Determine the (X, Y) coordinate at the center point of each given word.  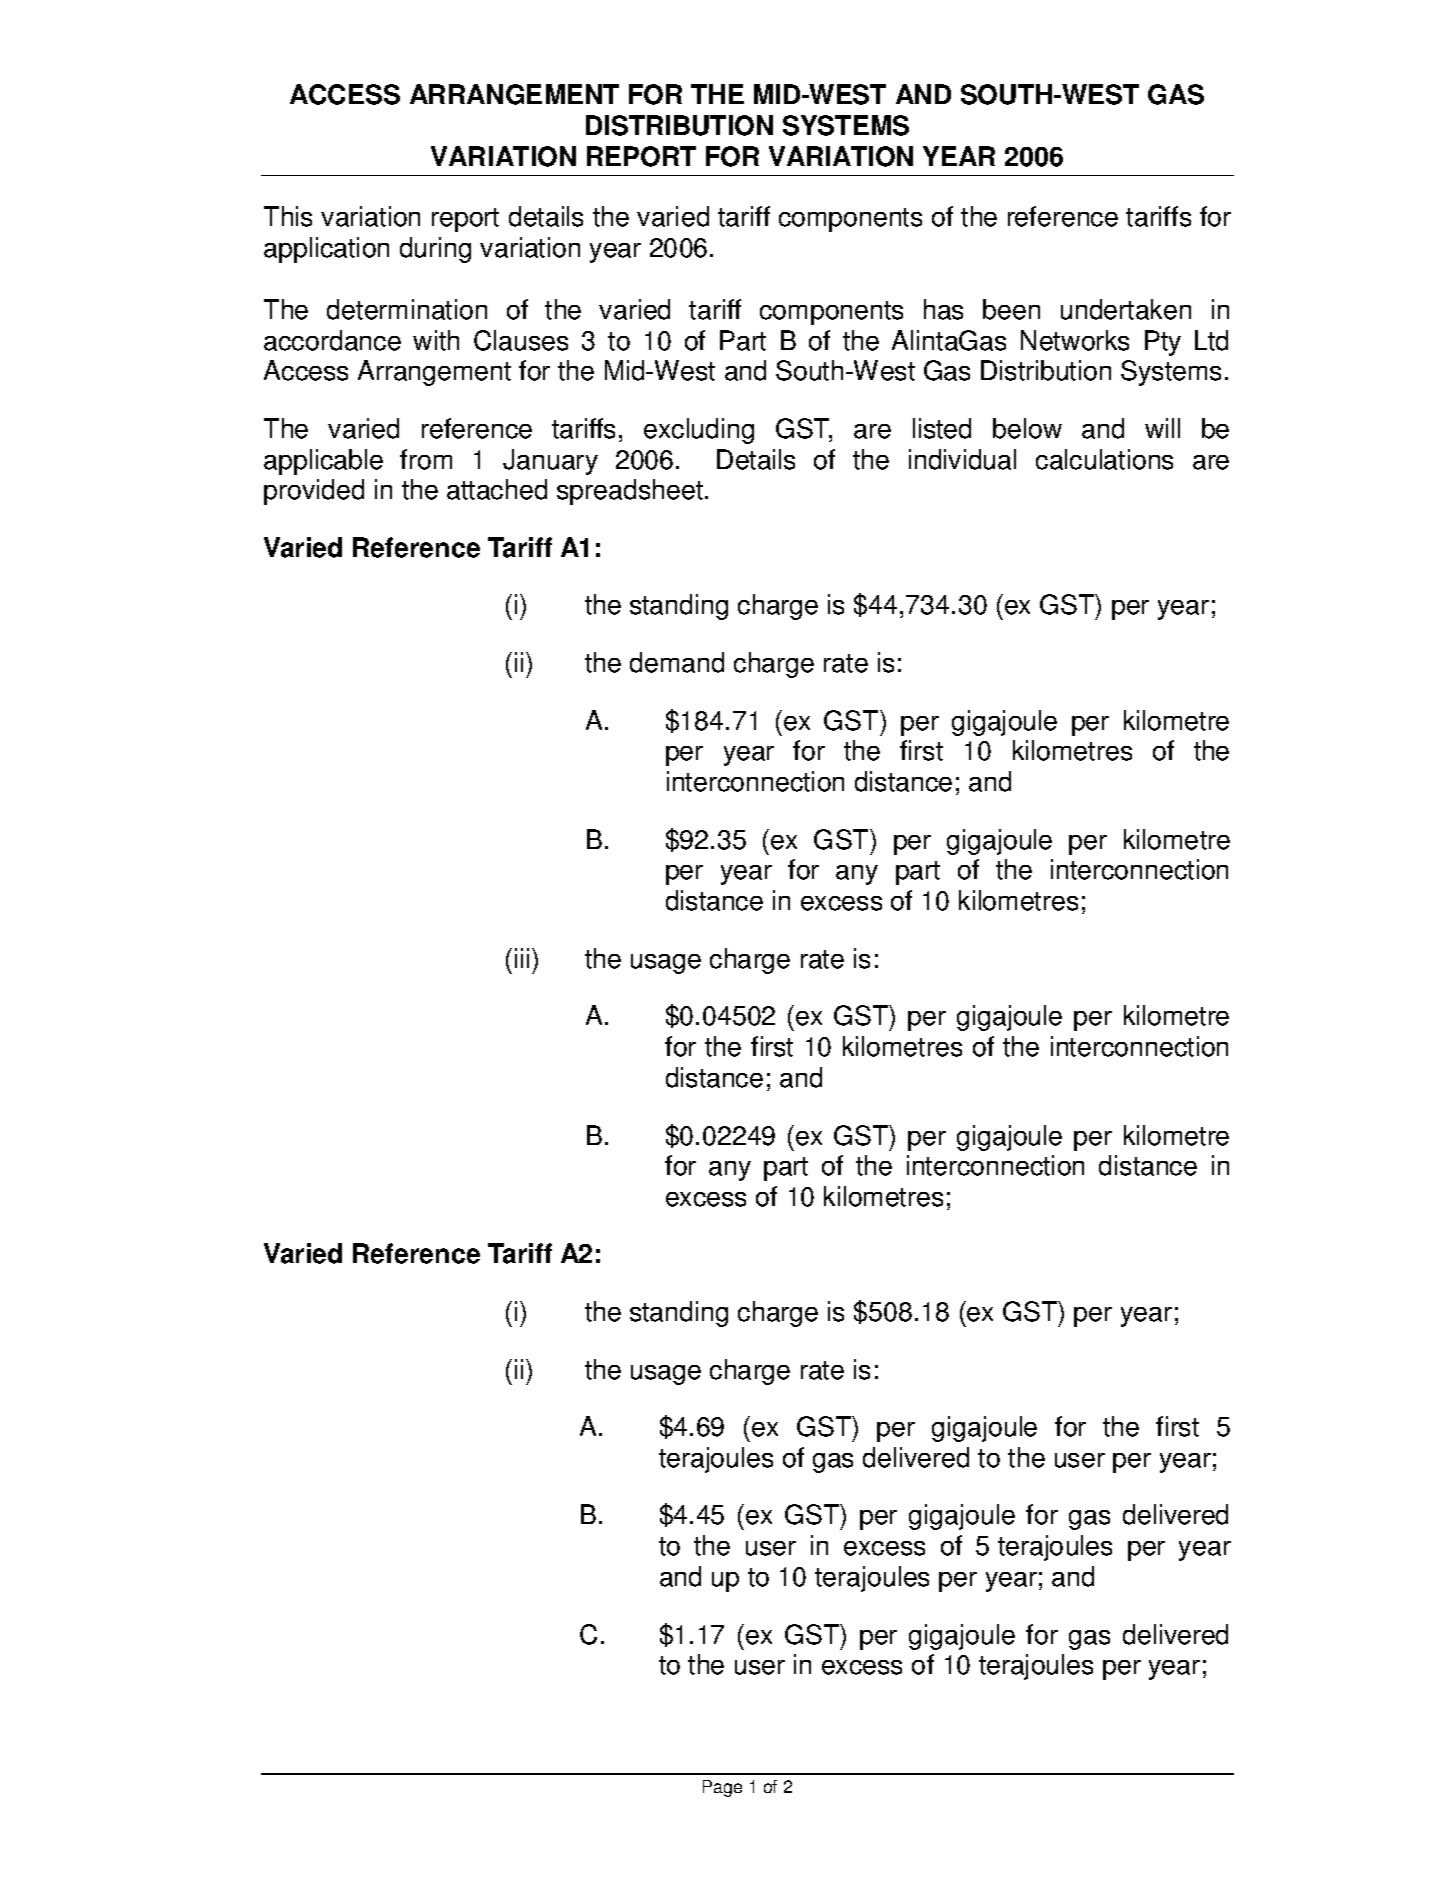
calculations (1104, 459)
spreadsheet (630, 492)
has (943, 309)
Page (722, 1788)
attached (497, 489)
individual (962, 459)
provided (314, 492)
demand (677, 662)
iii (522, 958)
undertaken (1126, 309)
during (435, 250)
